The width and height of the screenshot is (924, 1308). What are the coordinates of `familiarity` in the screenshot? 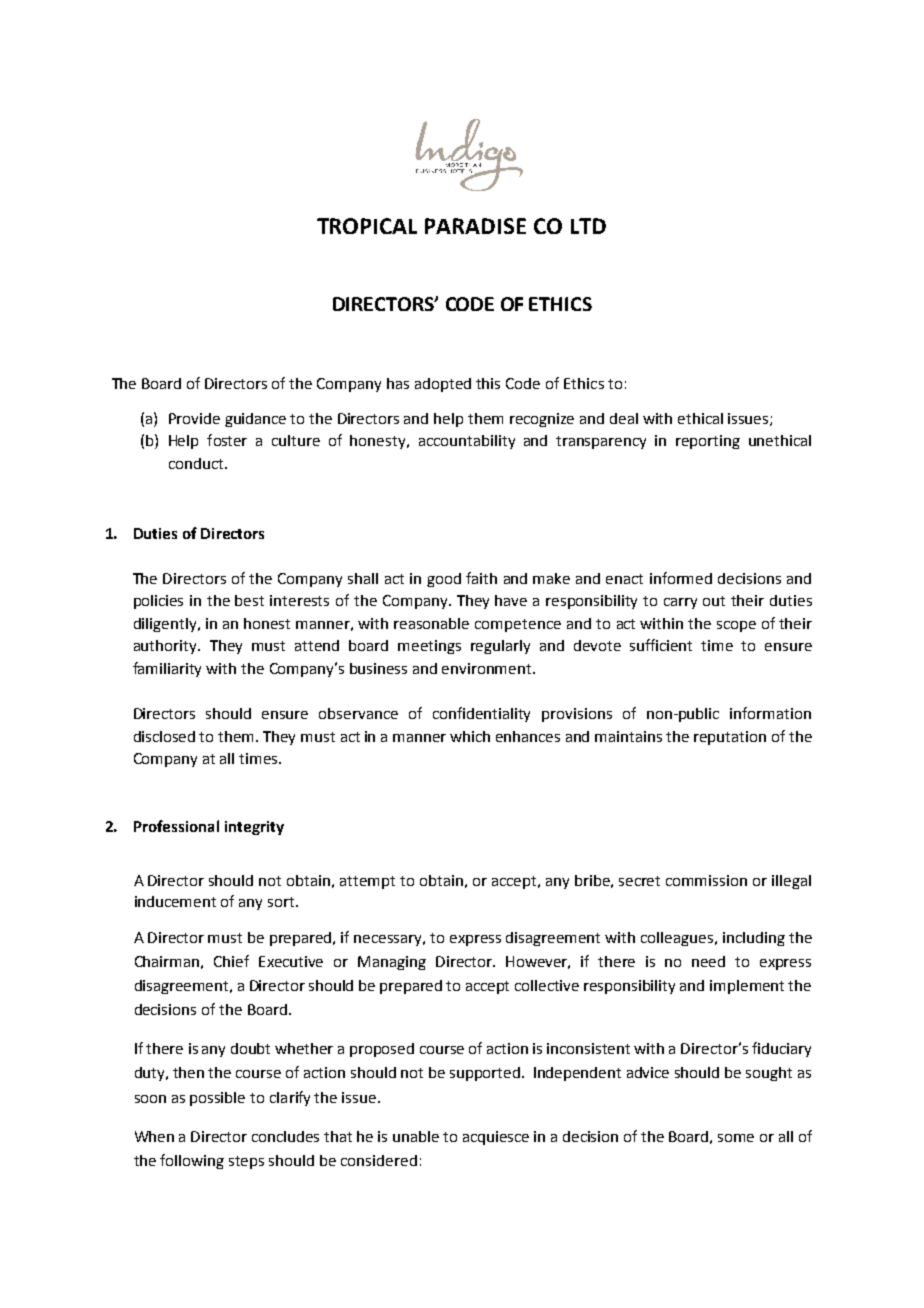 It's located at (167, 669).
